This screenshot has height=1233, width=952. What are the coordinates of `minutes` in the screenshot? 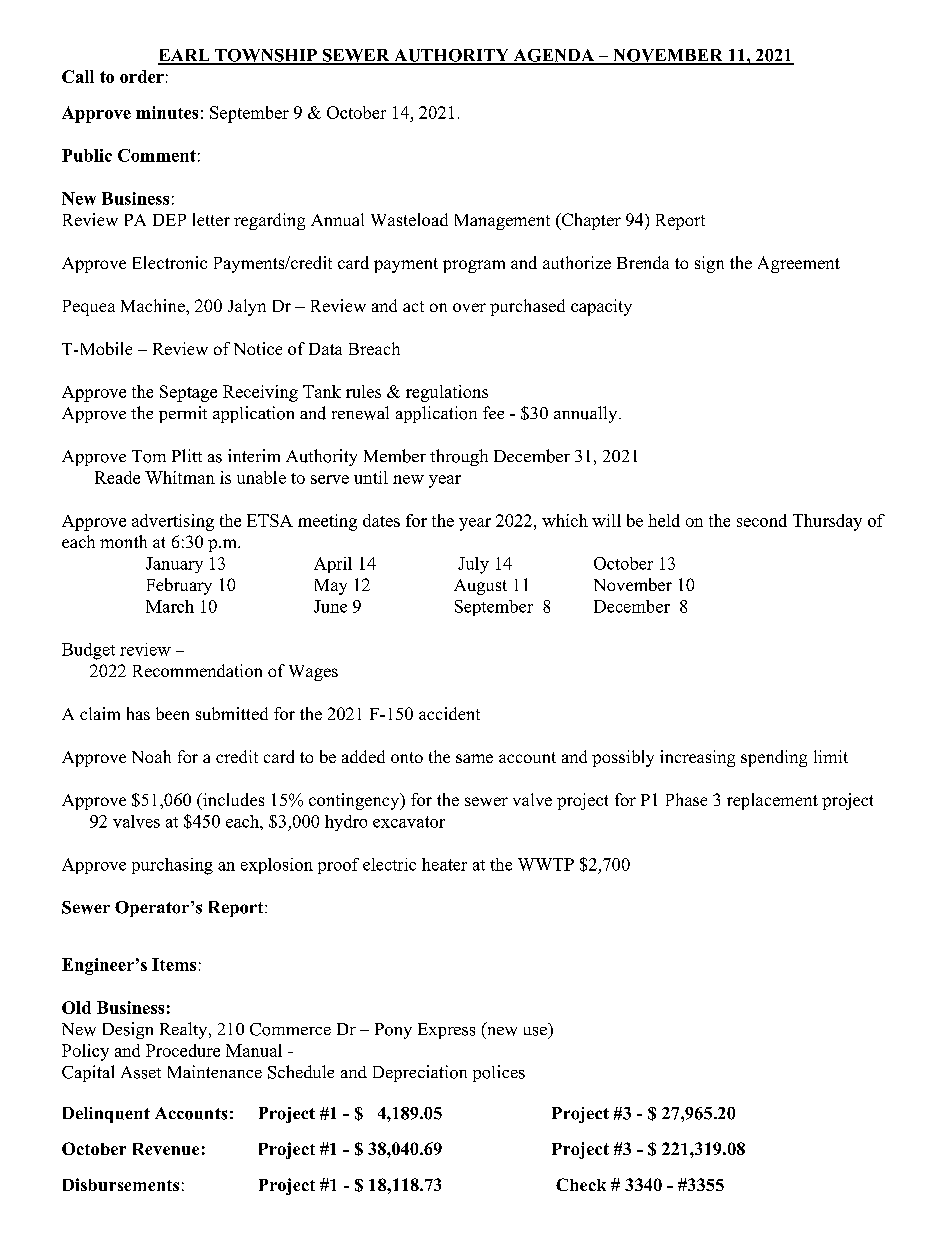 It's located at (167, 112).
